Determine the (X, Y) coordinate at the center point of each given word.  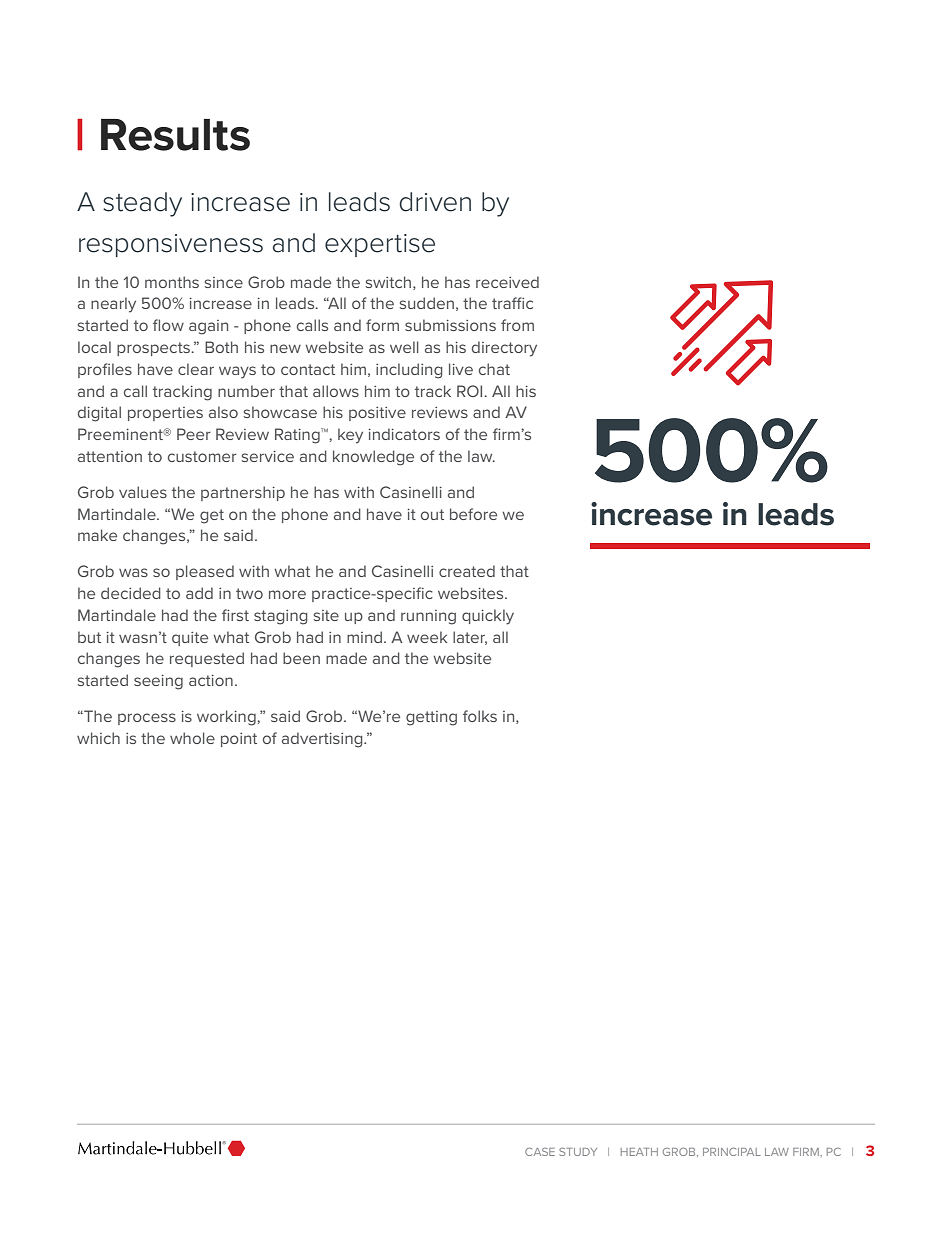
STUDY (578, 1152)
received (507, 282)
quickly (488, 617)
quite (190, 639)
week (427, 637)
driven (435, 202)
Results (175, 135)
